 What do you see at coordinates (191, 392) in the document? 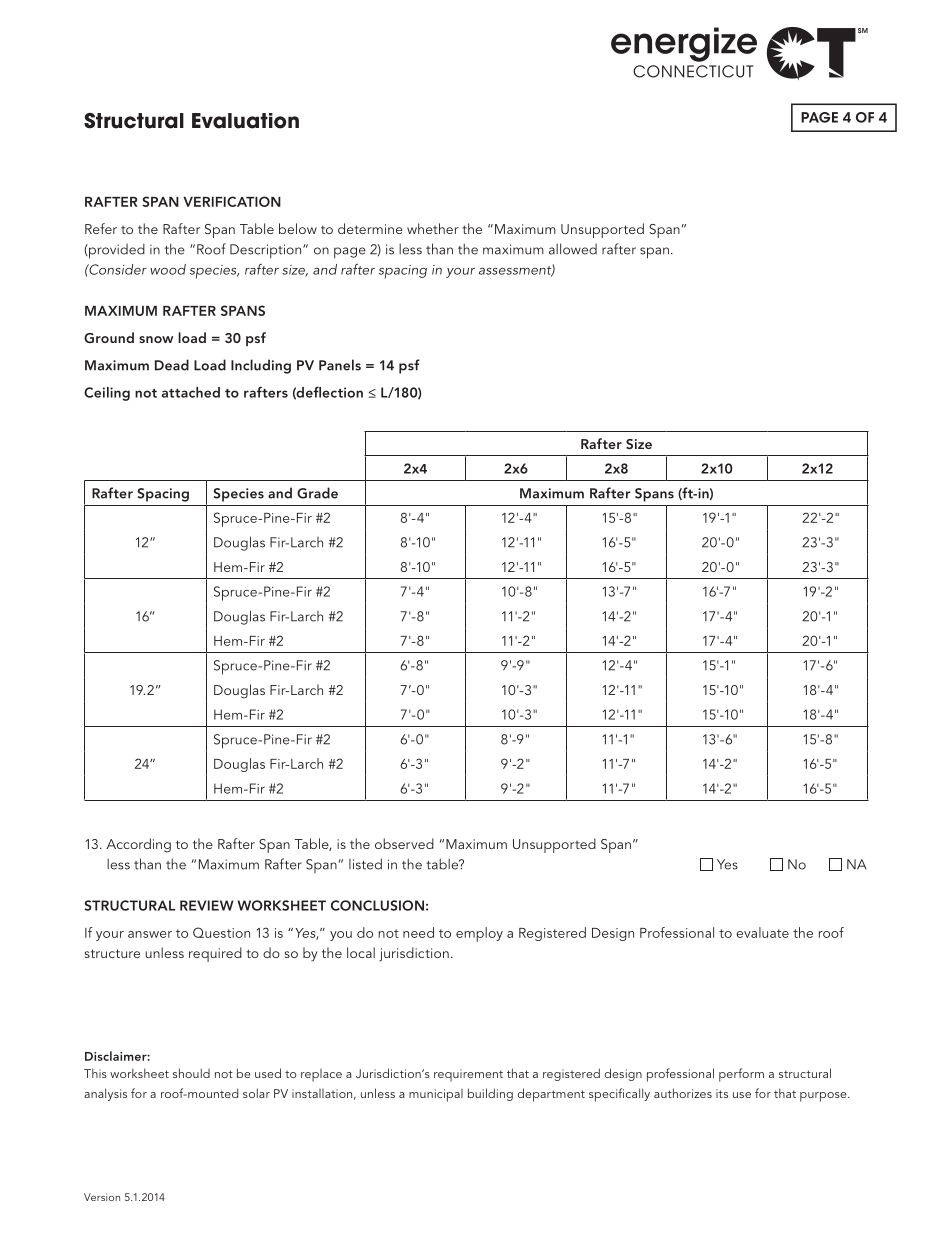
I see `attached` at bounding box center [191, 392].
